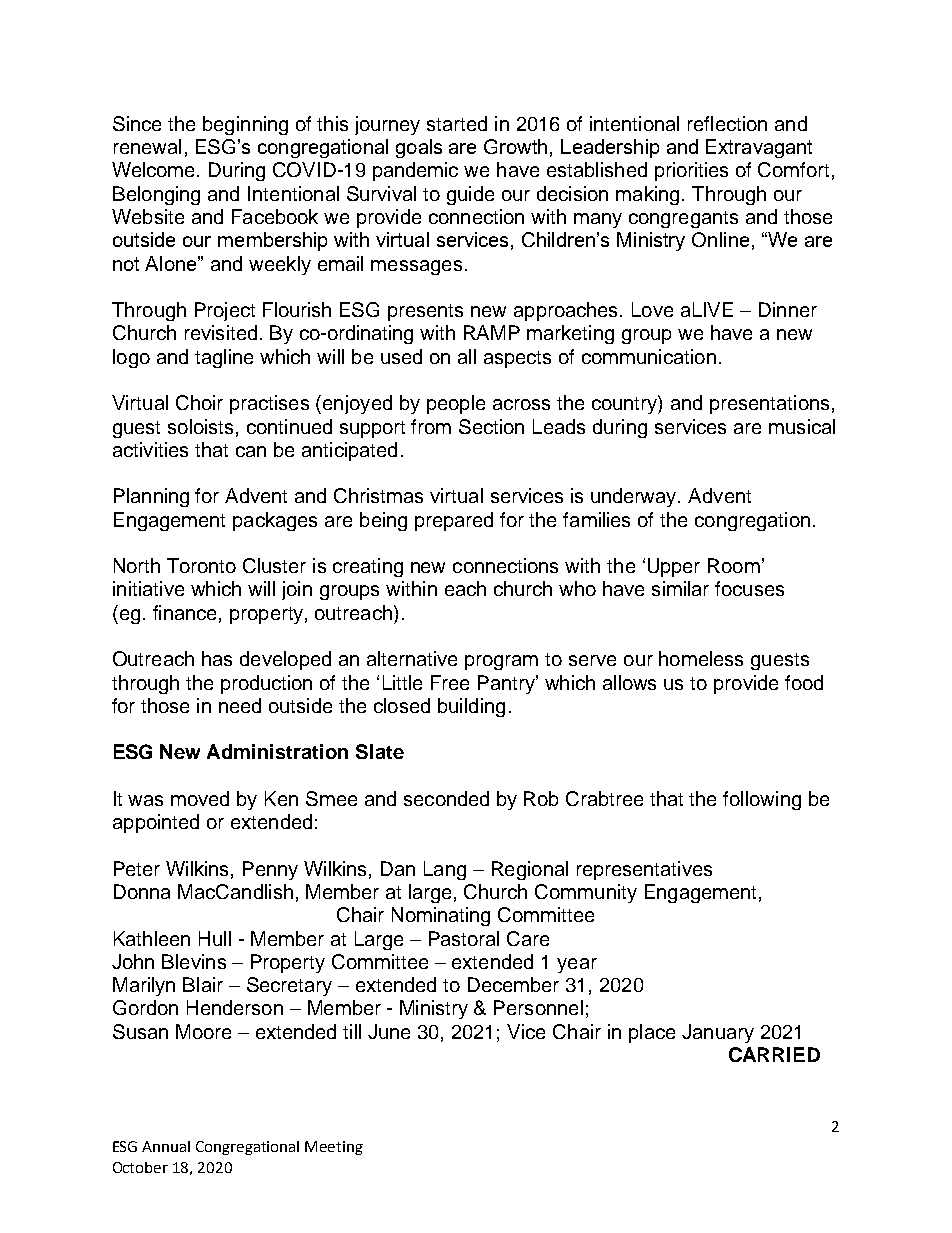 The image size is (952, 1233). What do you see at coordinates (245, 125) in the document?
I see `beginning` at bounding box center [245, 125].
